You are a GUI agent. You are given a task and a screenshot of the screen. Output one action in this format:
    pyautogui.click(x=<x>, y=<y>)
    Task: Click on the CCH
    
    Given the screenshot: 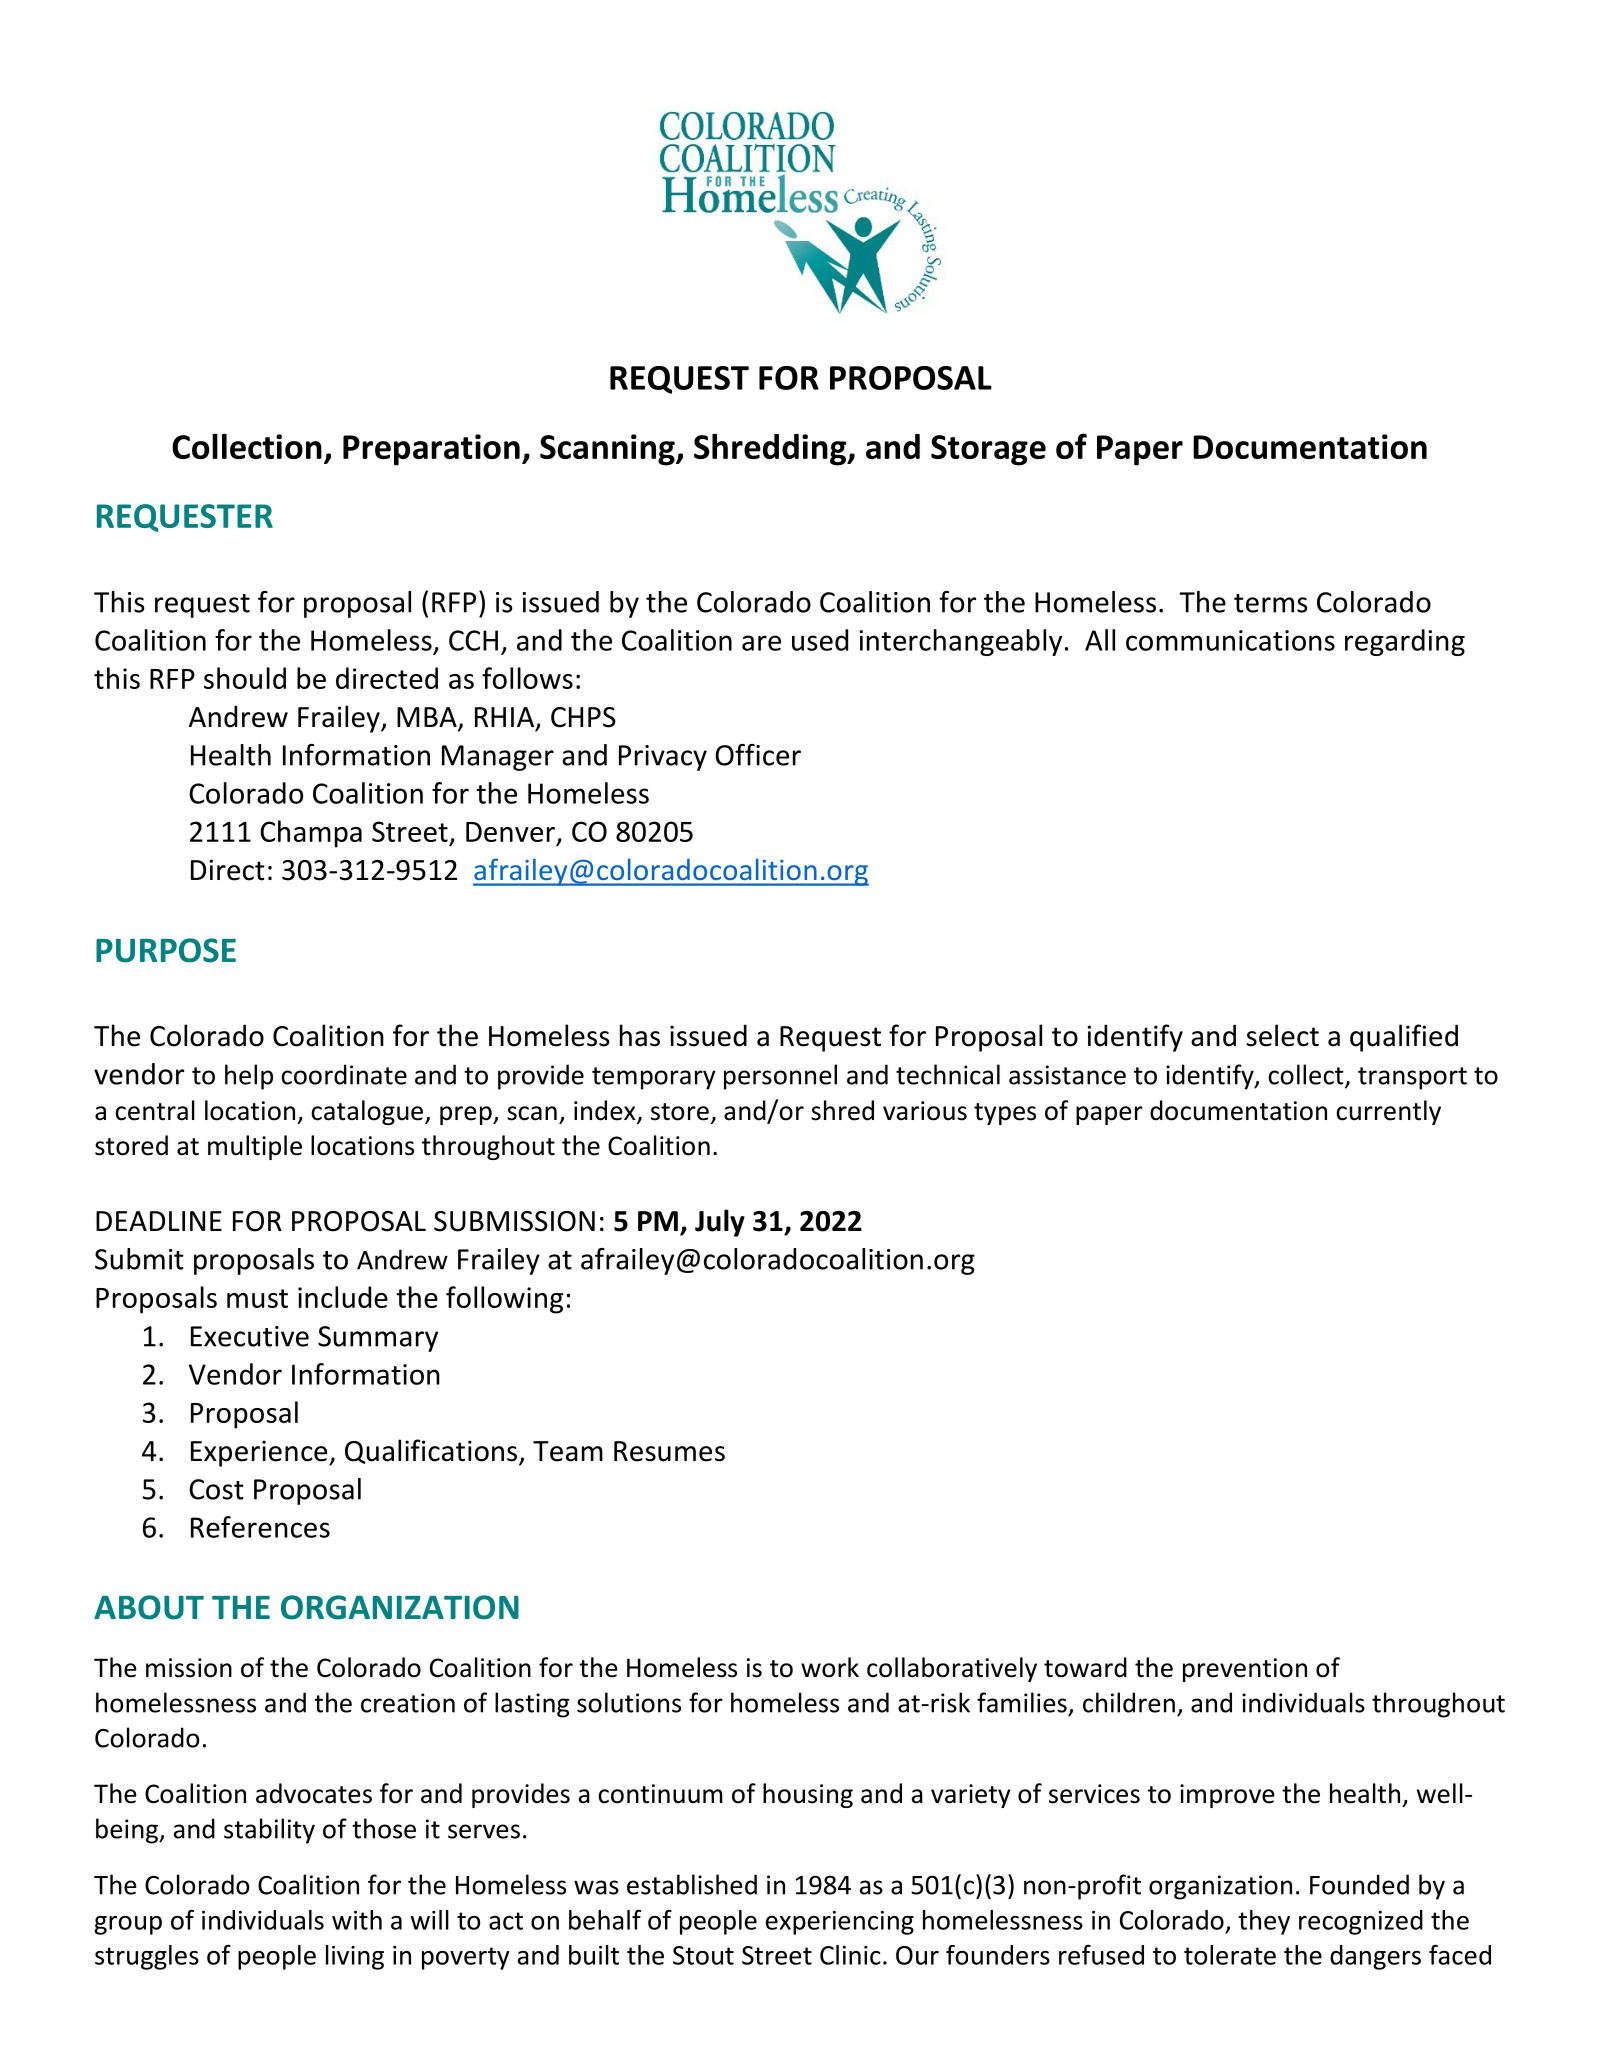 What is the action you would take?
    pyautogui.click(x=473, y=640)
